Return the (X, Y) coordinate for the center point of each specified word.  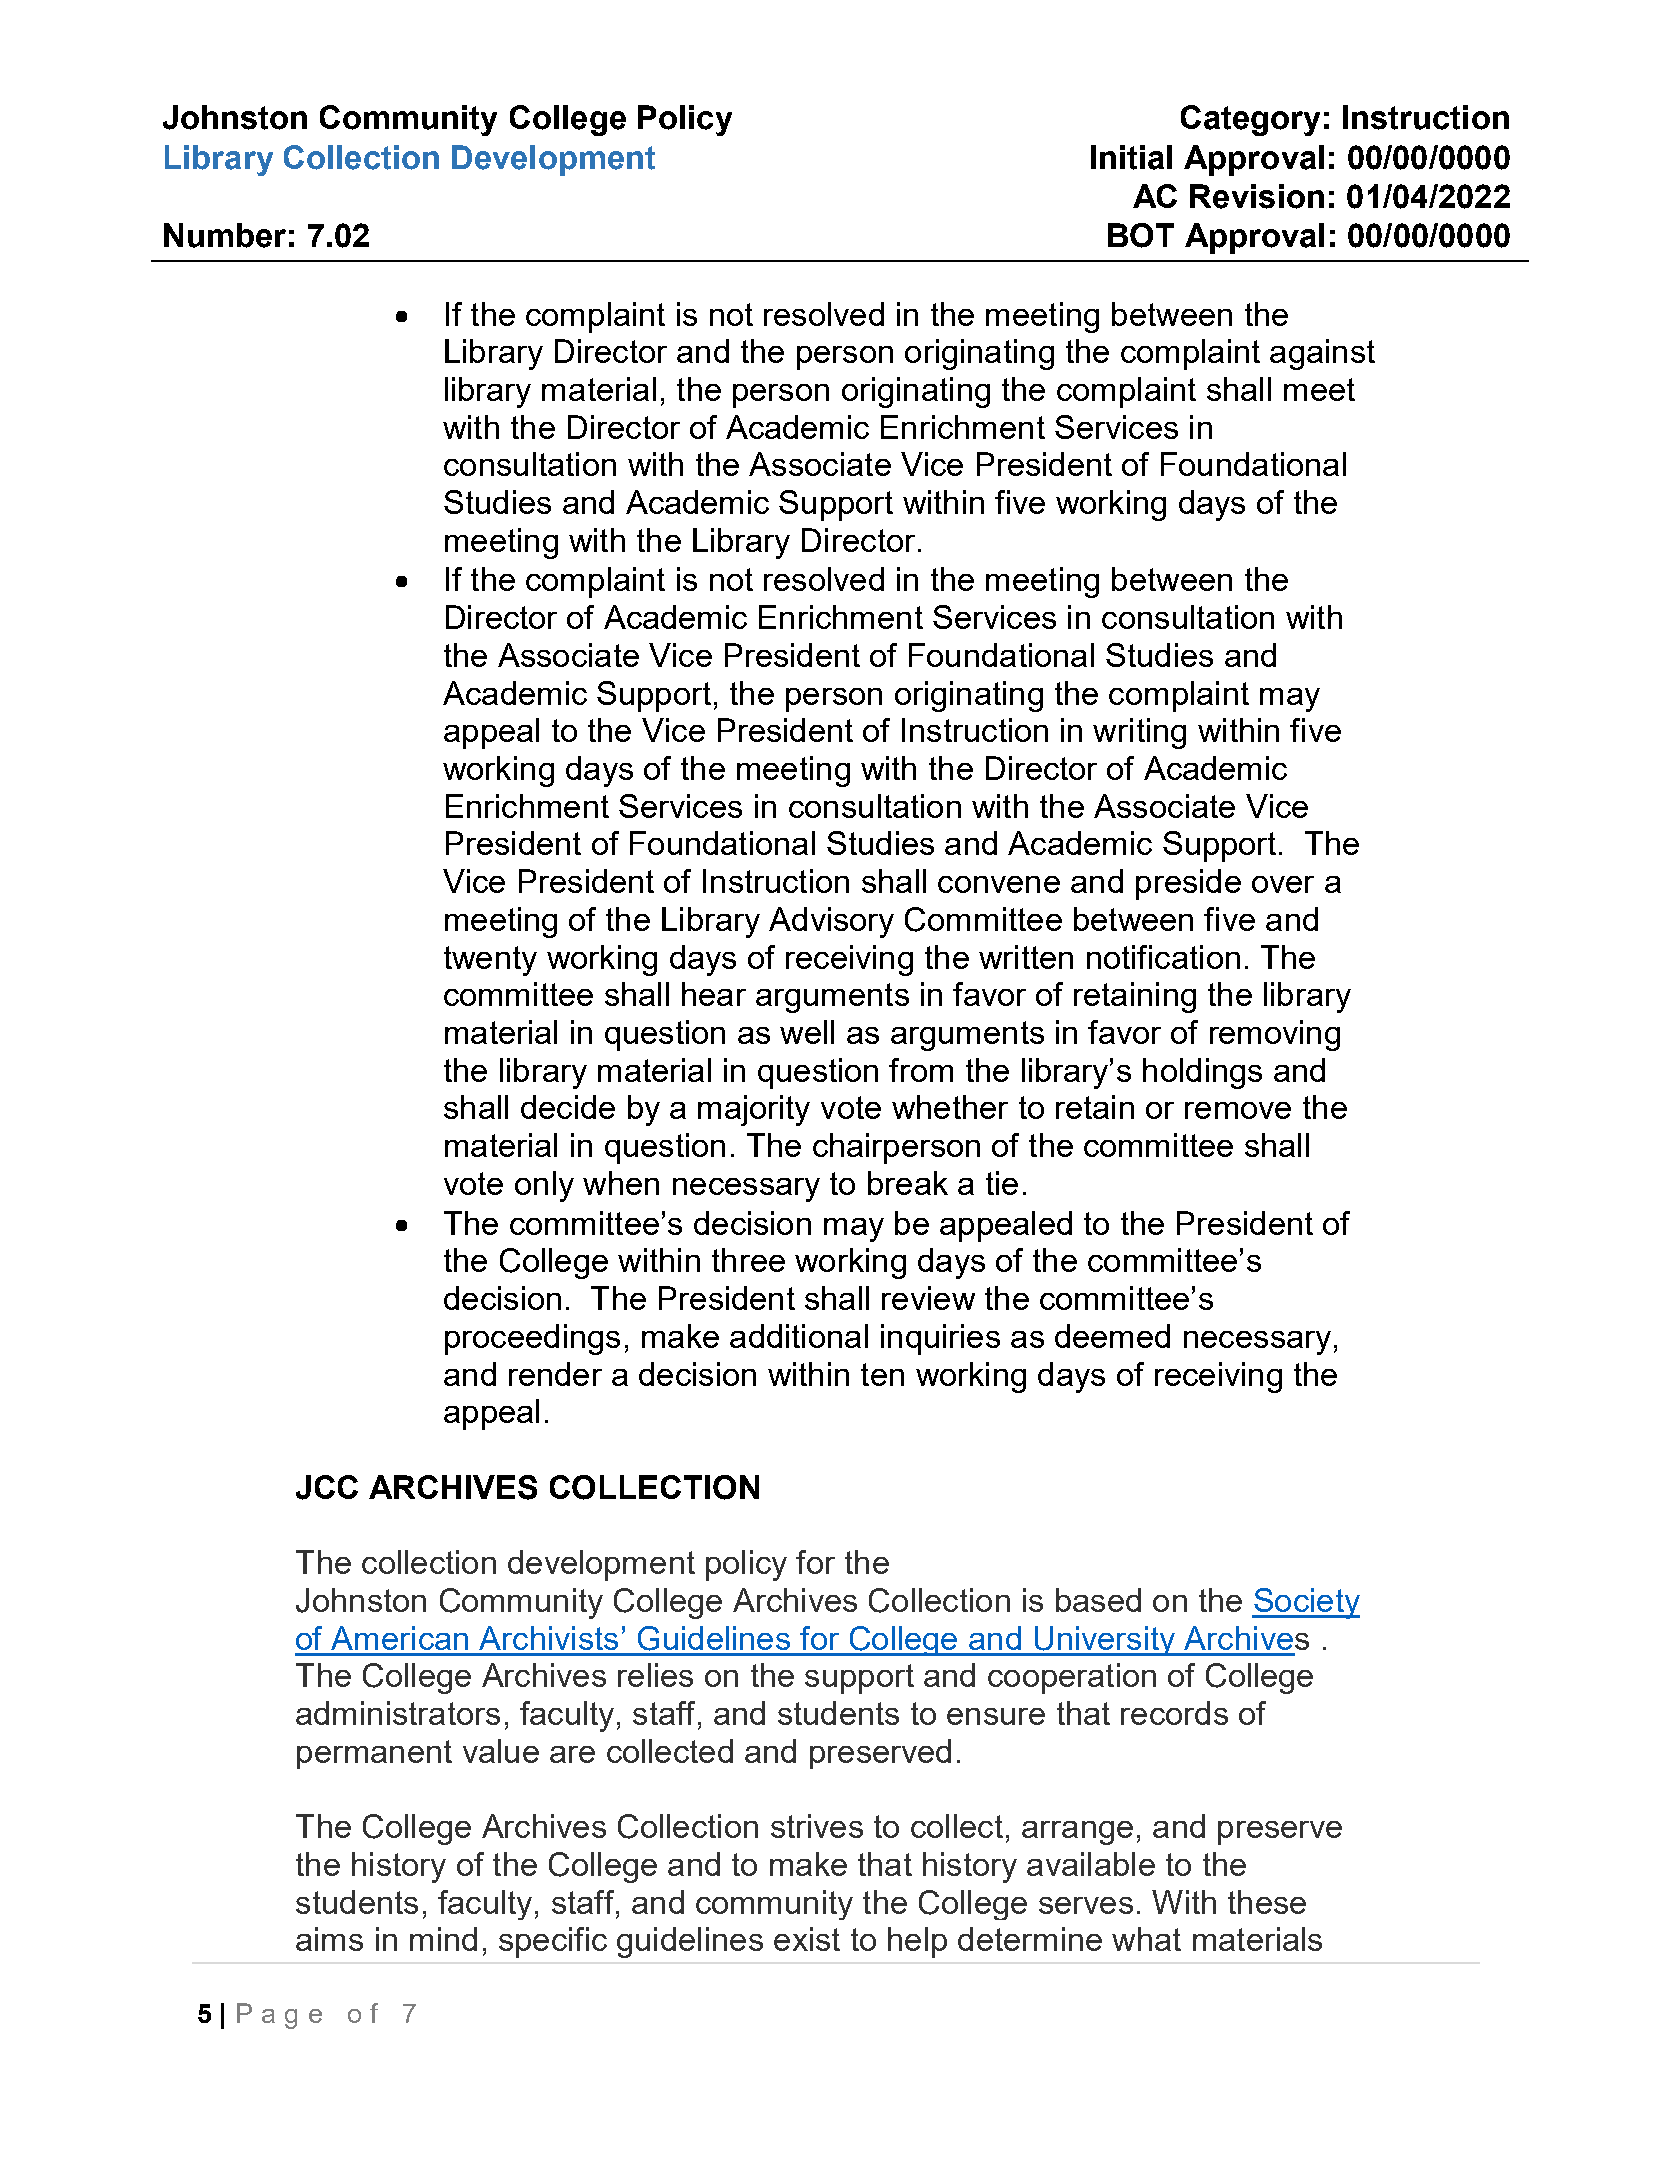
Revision (1257, 196)
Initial (1131, 157)
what (1146, 1939)
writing (1139, 733)
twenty (490, 961)
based (1098, 1600)
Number (225, 235)
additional (799, 1336)
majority (754, 1110)
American (399, 1638)
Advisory (831, 922)
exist (807, 1939)
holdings (1202, 1073)
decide (568, 1107)
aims (329, 1939)
